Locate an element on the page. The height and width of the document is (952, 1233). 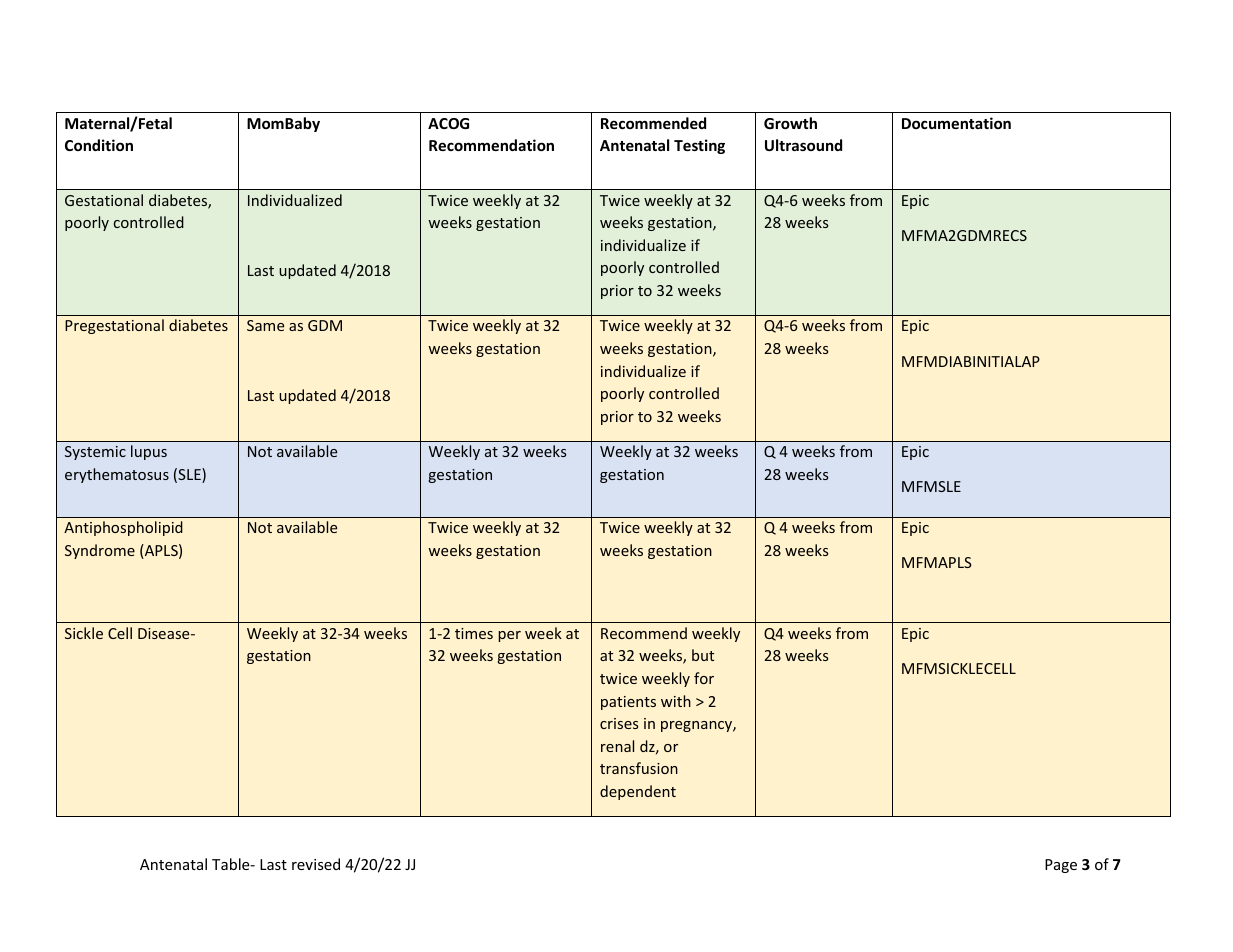
dependent is located at coordinates (638, 792).
